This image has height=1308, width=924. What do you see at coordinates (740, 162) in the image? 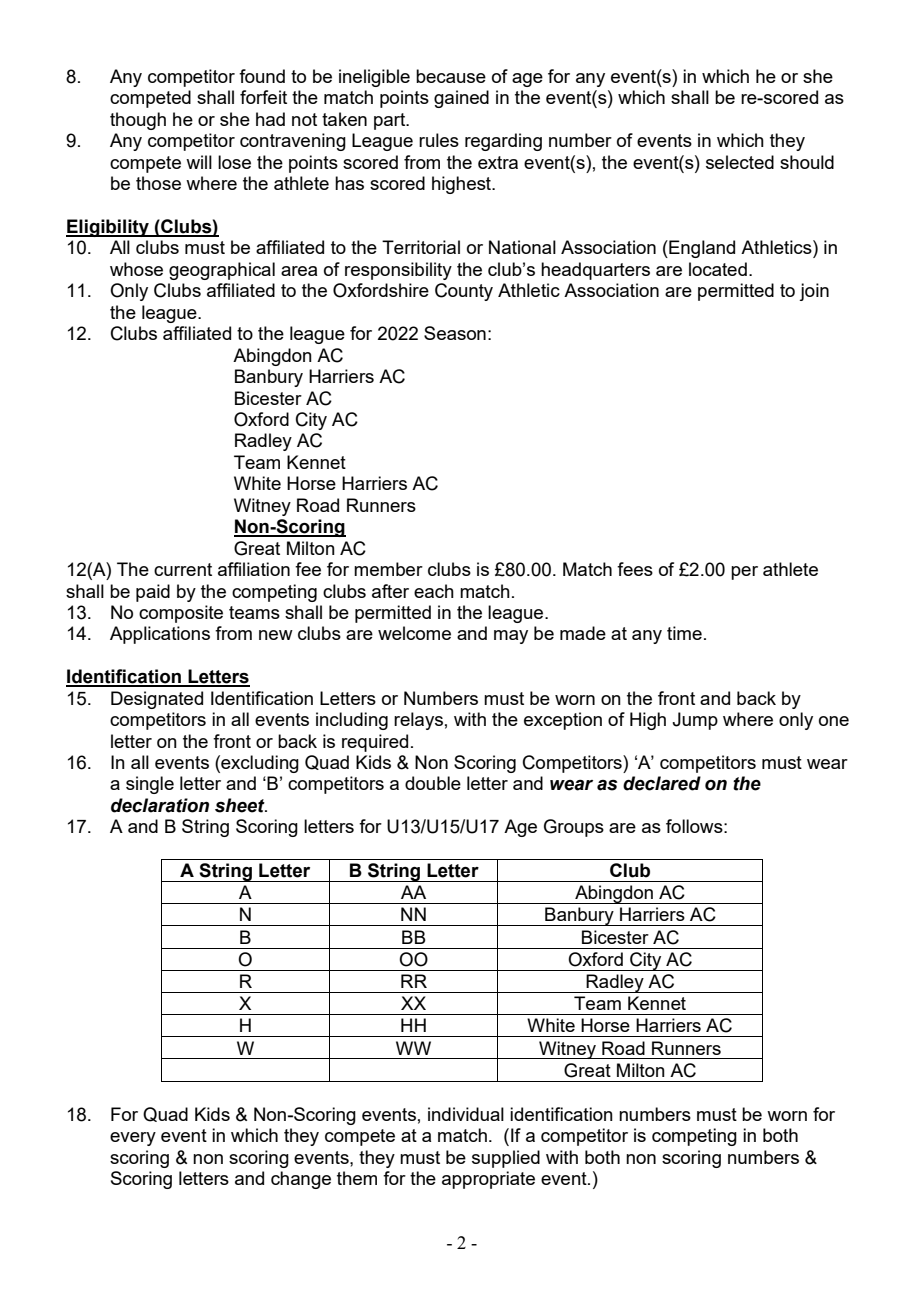
I see `selected` at bounding box center [740, 162].
